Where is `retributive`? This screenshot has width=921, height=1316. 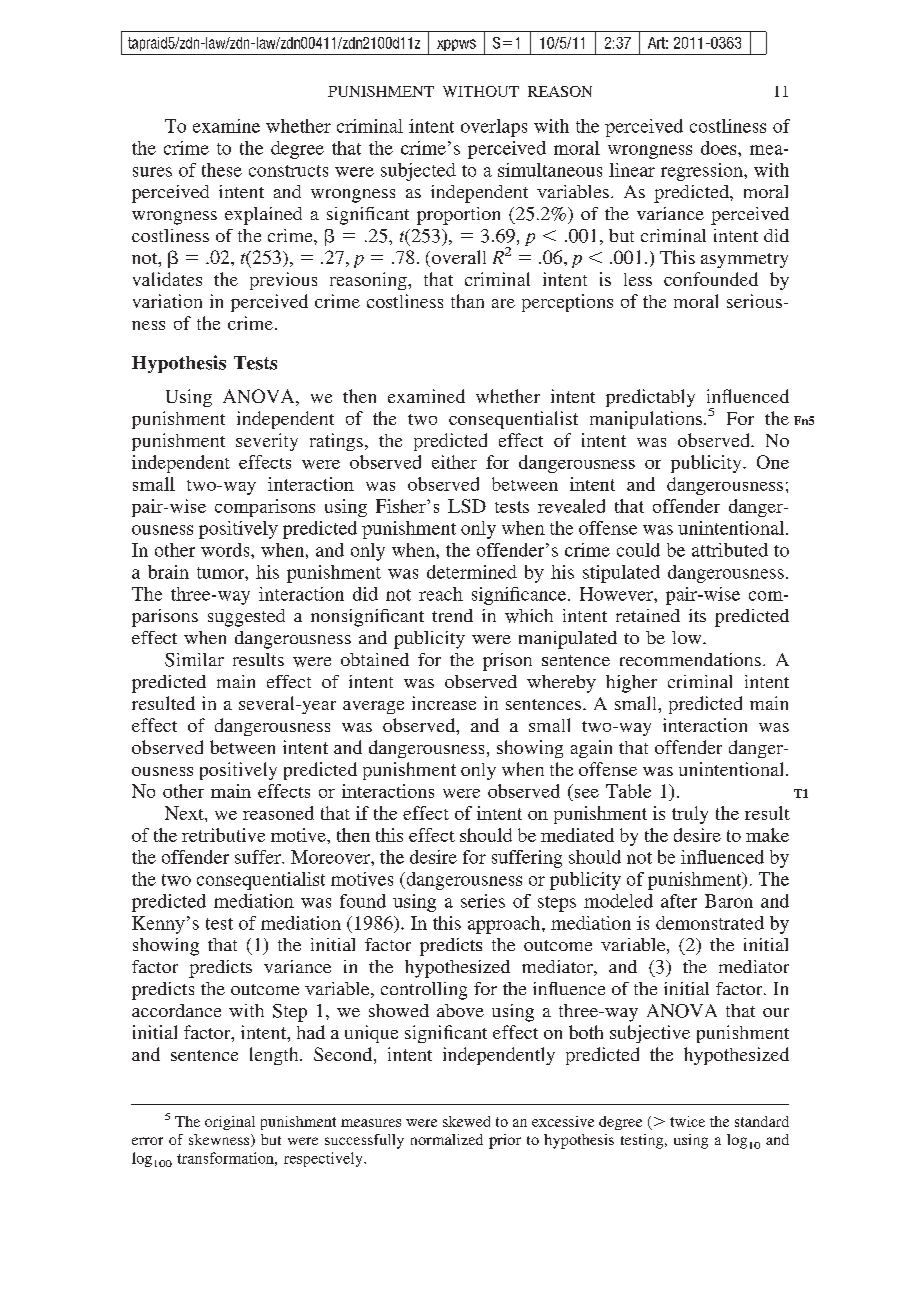 retributive is located at coordinates (223, 835).
